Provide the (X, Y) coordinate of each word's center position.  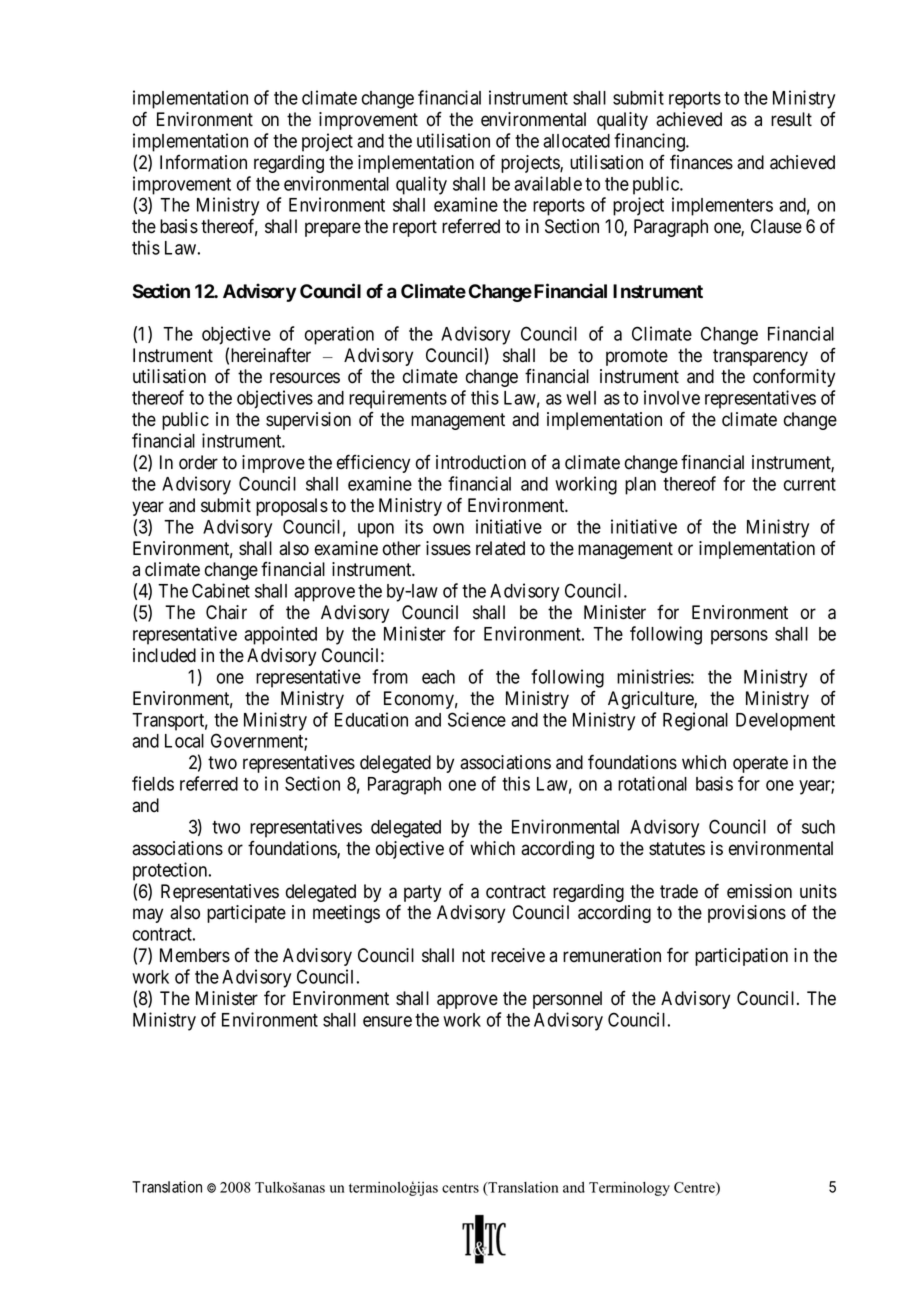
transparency (760, 357)
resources (305, 378)
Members (195, 955)
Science (477, 719)
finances (701, 162)
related (500, 548)
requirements (398, 399)
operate (760, 764)
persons (739, 637)
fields (153, 783)
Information (203, 162)
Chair (226, 612)
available (548, 183)
